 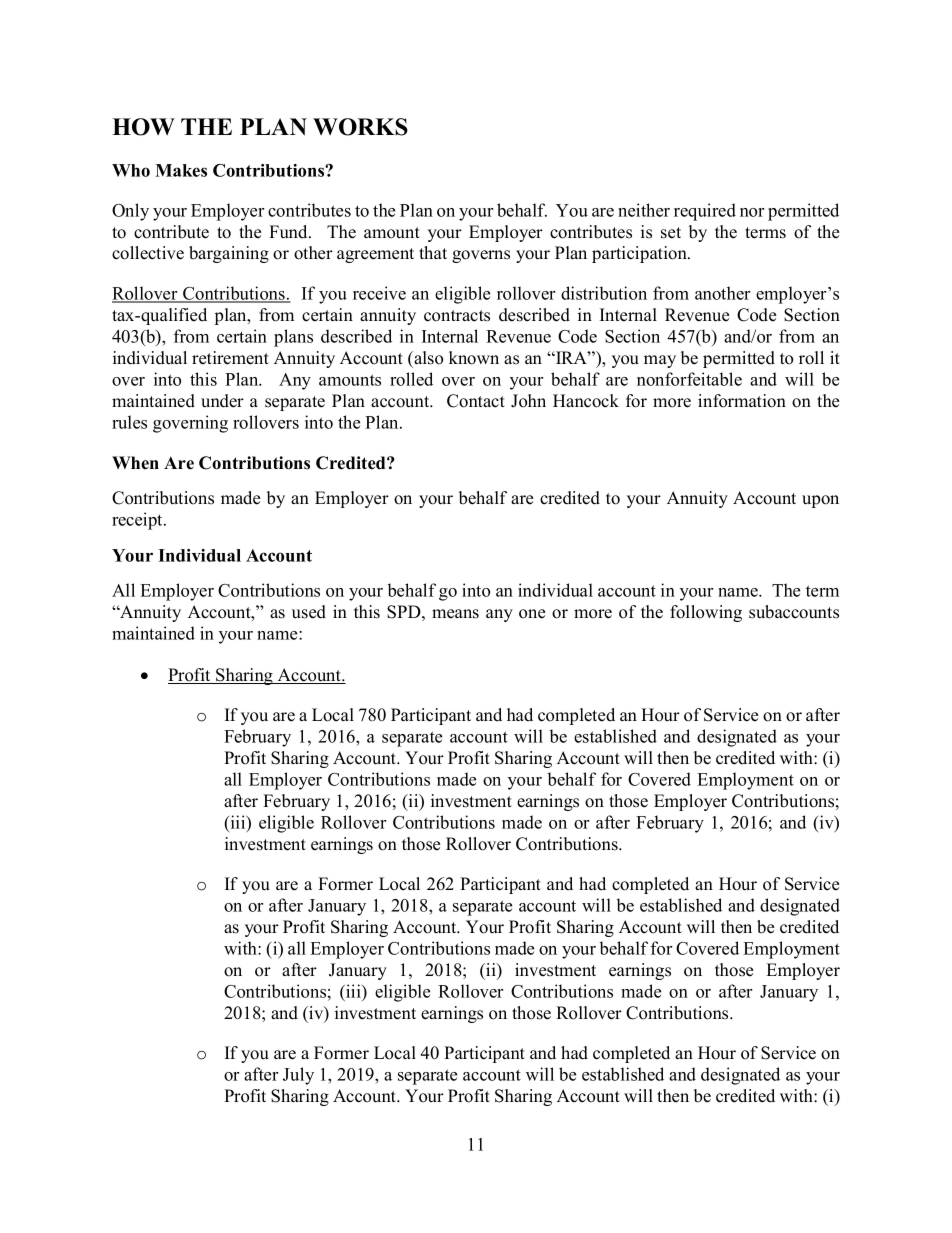 What do you see at coordinates (298, 1076) in the document?
I see `July` at bounding box center [298, 1076].
